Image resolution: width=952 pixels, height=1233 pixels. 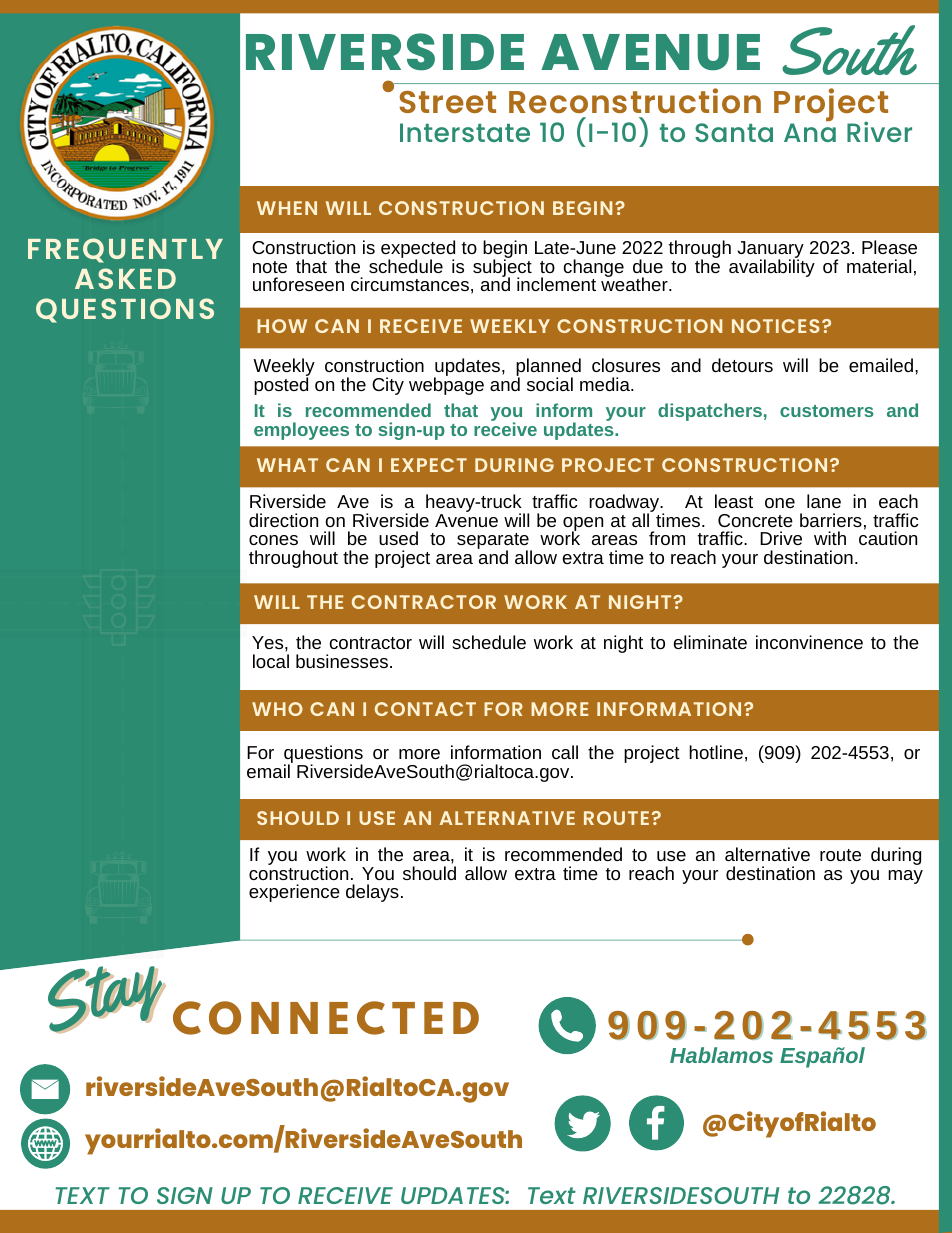 What do you see at coordinates (287, 208) in the screenshot?
I see `WHEN` at bounding box center [287, 208].
